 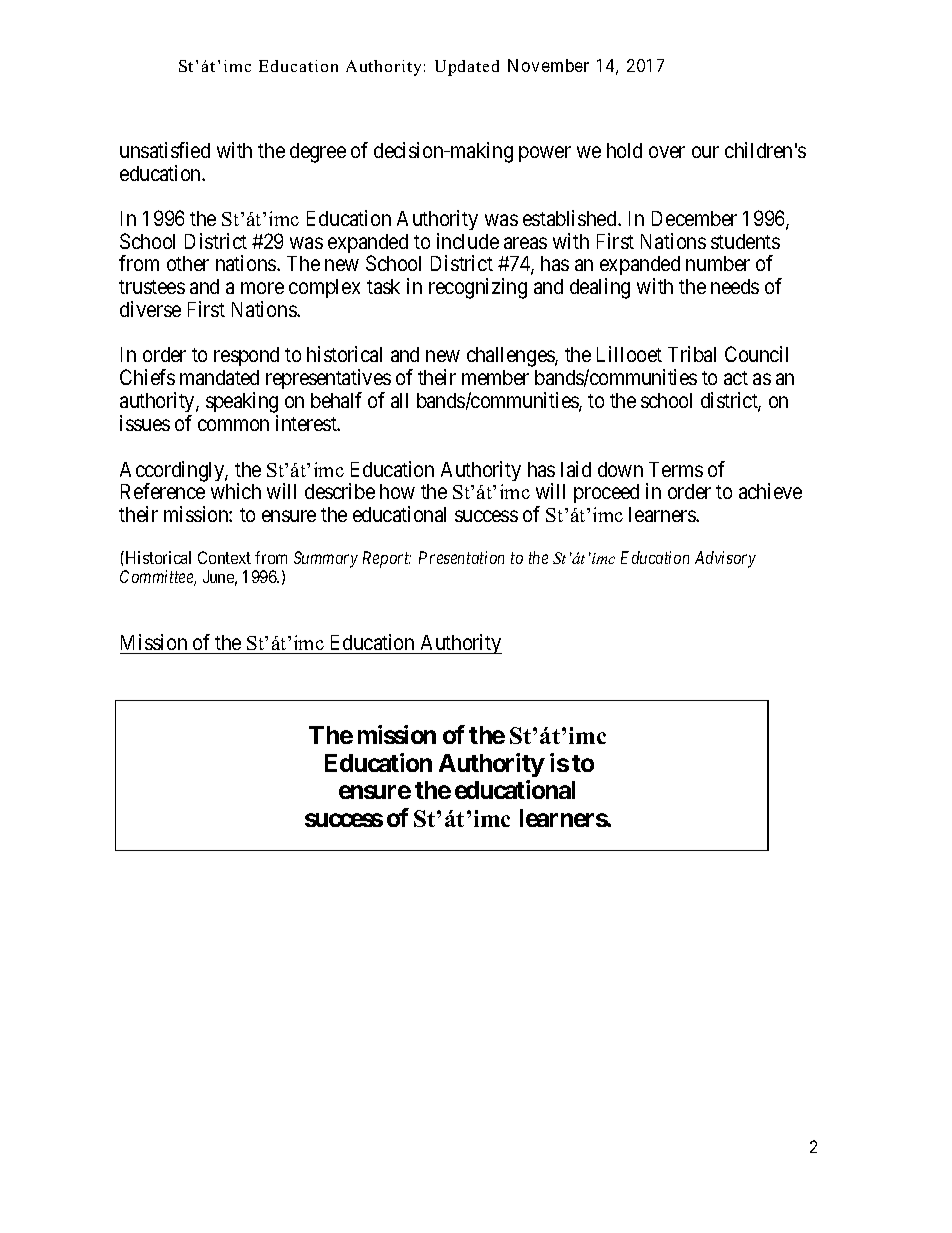 What do you see at coordinates (694, 218) in the document?
I see `December` at bounding box center [694, 218].
